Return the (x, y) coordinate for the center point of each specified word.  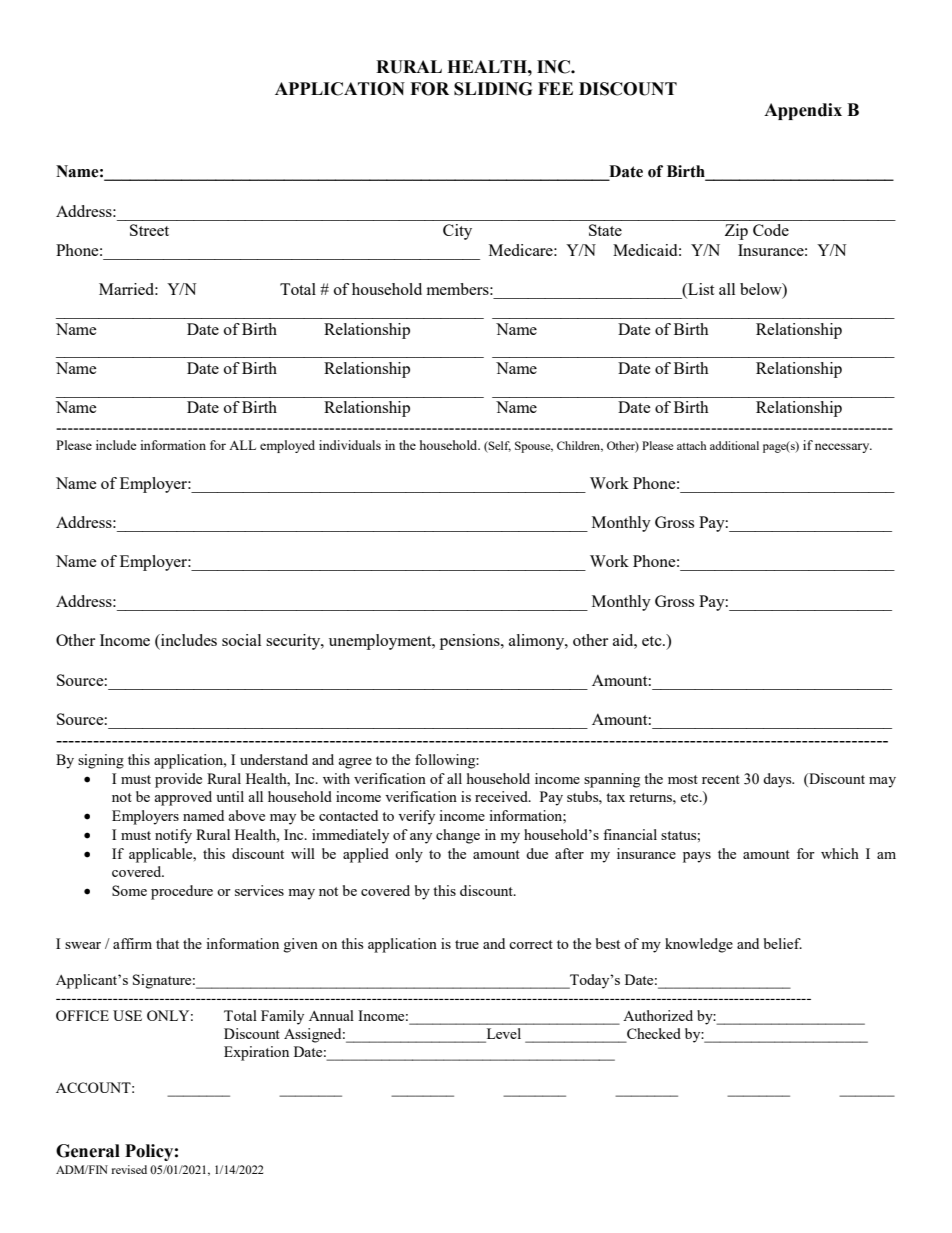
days (778, 780)
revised (129, 1169)
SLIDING (493, 89)
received (502, 796)
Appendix (803, 111)
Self (499, 447)
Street (149, 230)
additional (734, 445)
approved (183, 798)
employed (287, 446)
